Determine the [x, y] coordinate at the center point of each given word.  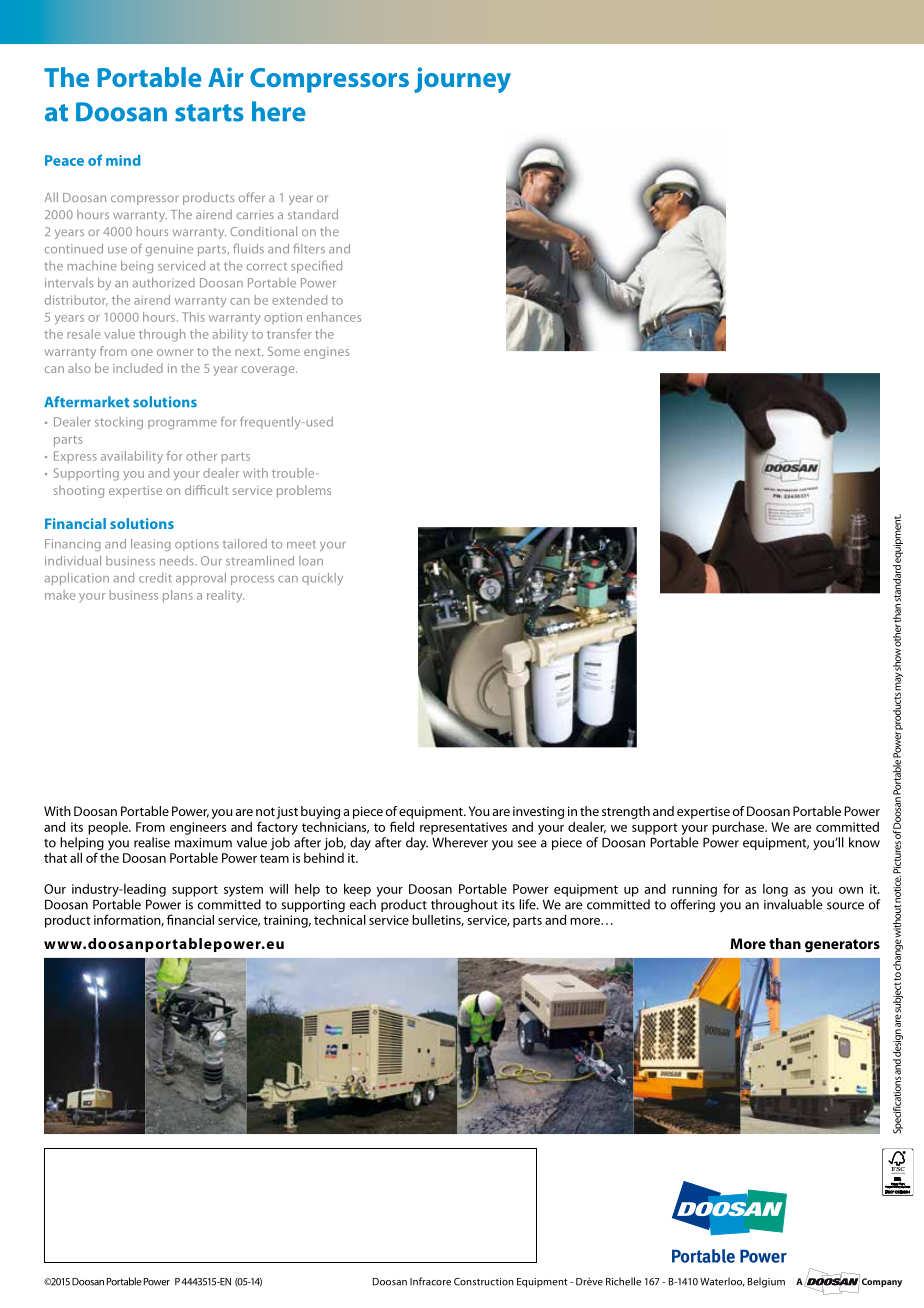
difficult [206, 490]
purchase [739, 828]
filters [309, 248]
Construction [484, 1282]
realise [152, 842]
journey [462, 80]
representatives [463, 828]
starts [209, 113]
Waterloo [722, 1282]
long [775, 890]
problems [304, 491]
